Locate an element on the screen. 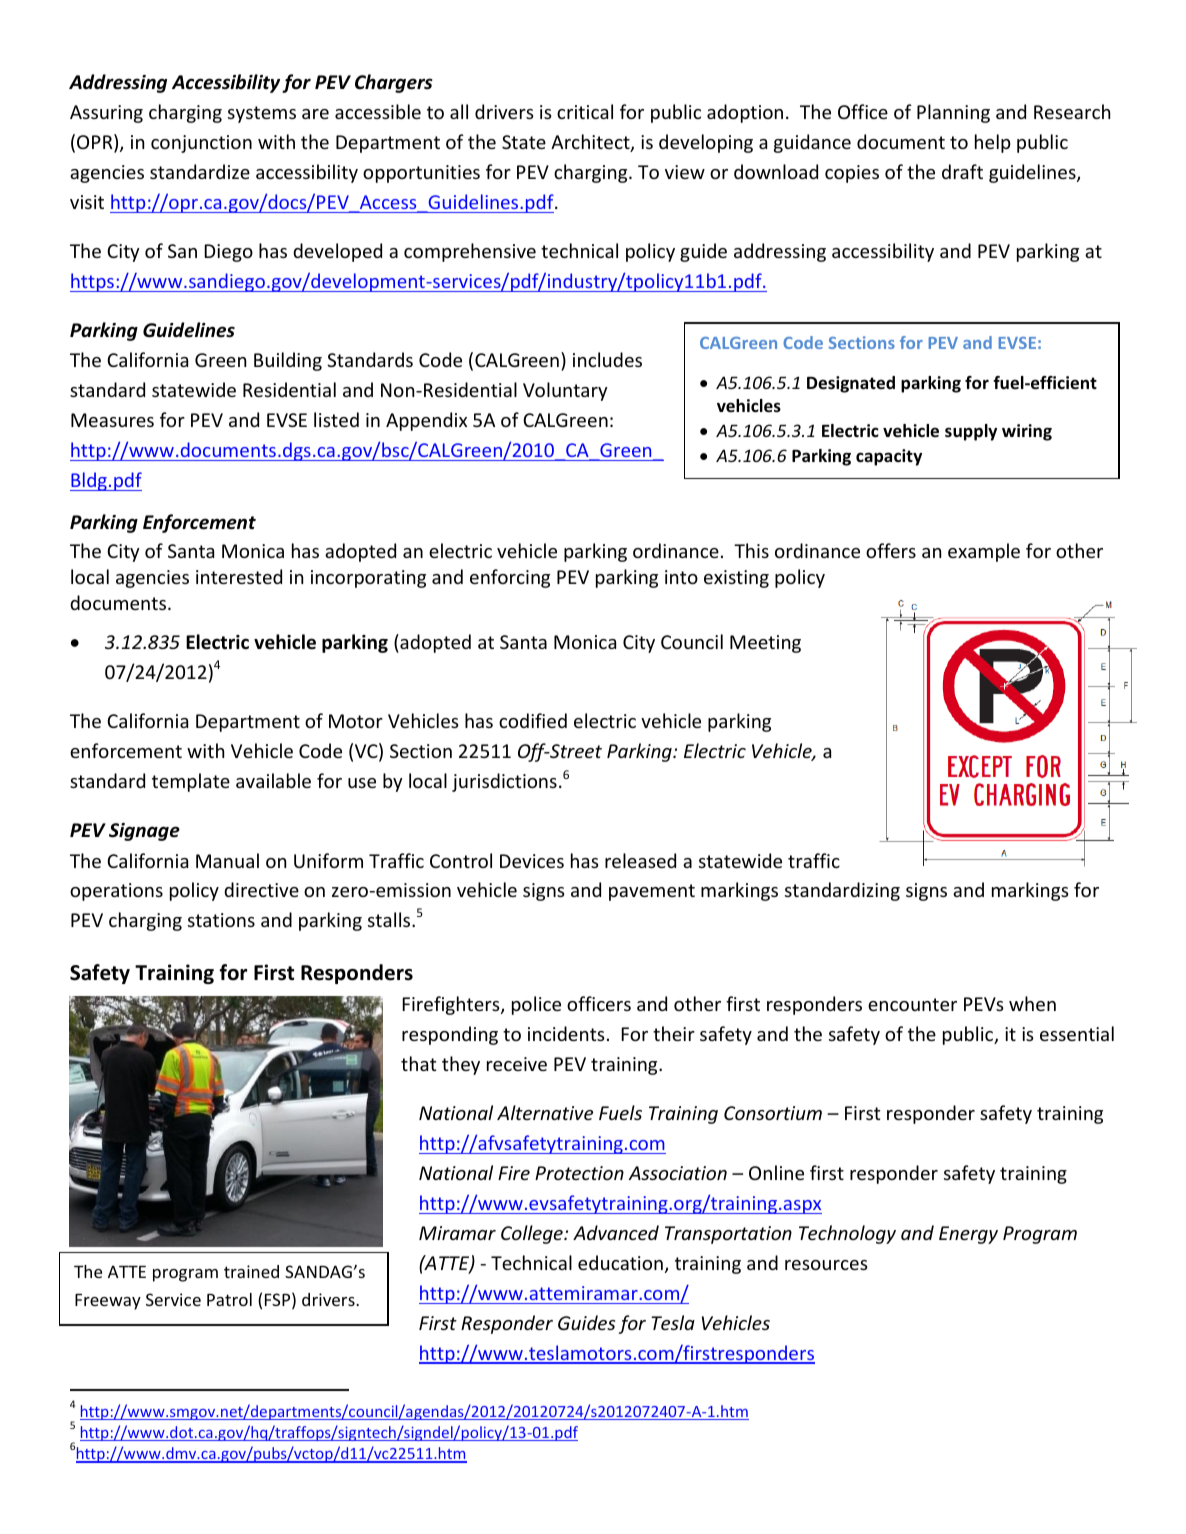  encounter is located at coordinates (912, 1004).
